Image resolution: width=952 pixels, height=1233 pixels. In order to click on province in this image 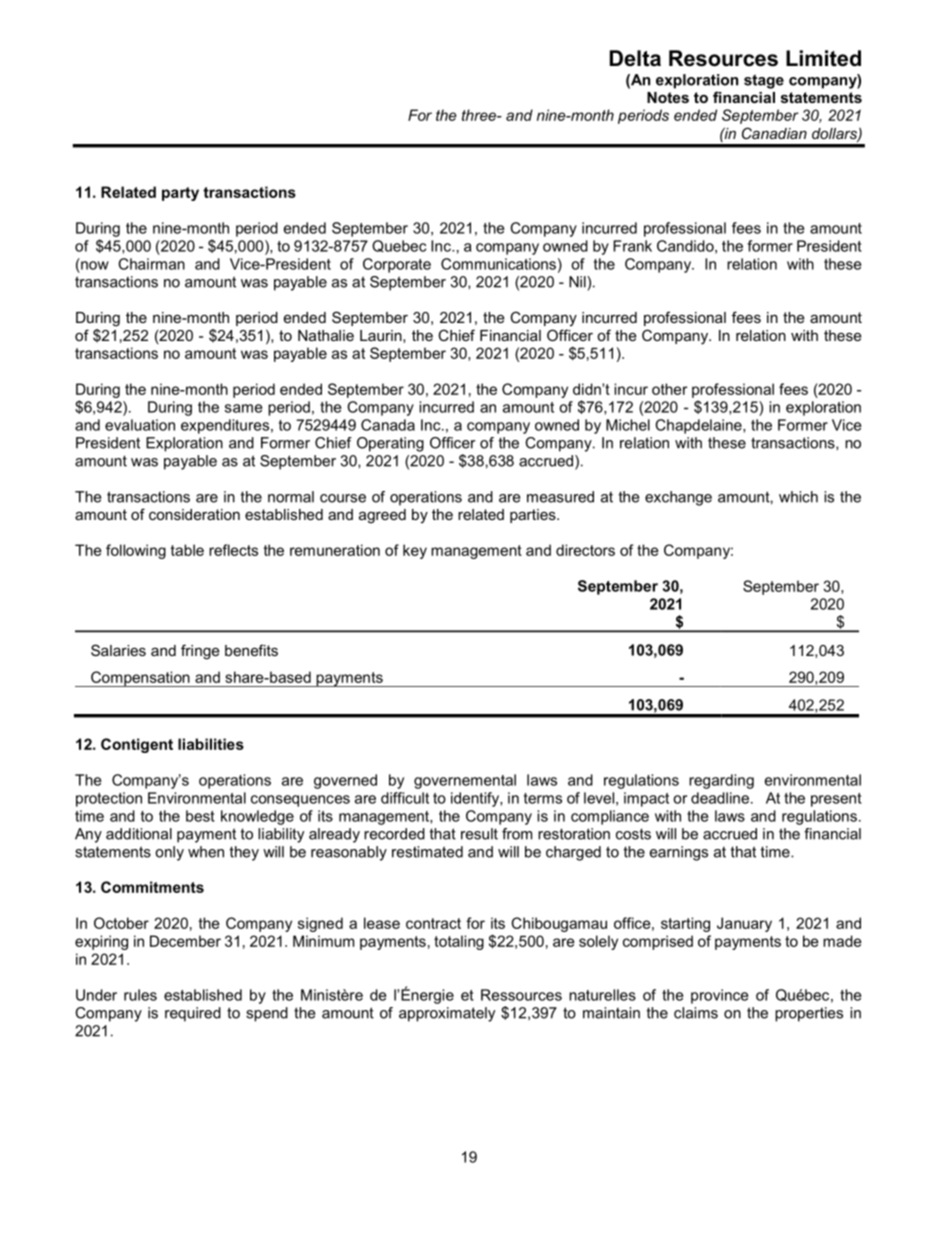, I will do `click(719, 996)`.
